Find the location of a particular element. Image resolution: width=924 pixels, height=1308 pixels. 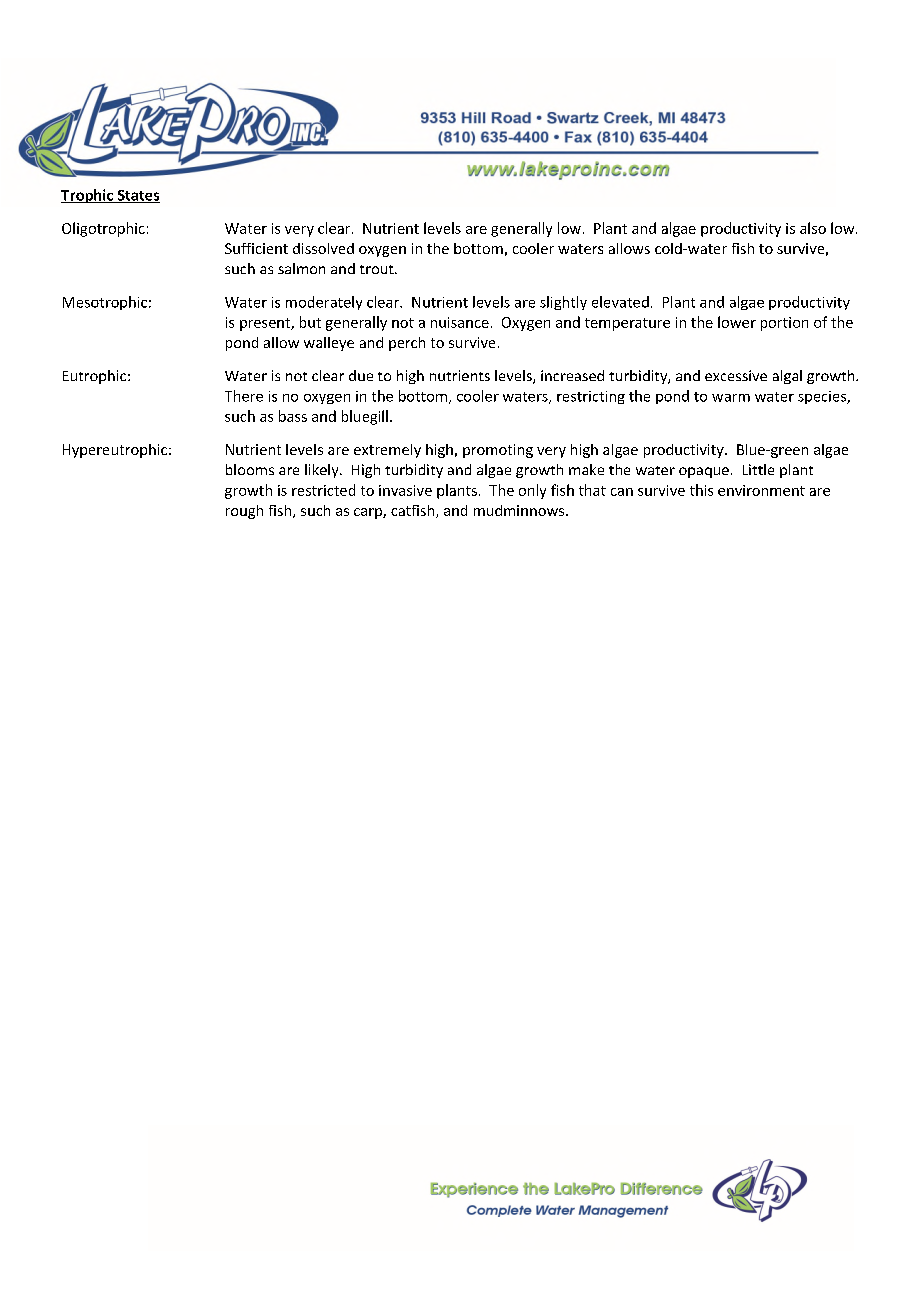

nuisance is located at coordinates (460, 322).
